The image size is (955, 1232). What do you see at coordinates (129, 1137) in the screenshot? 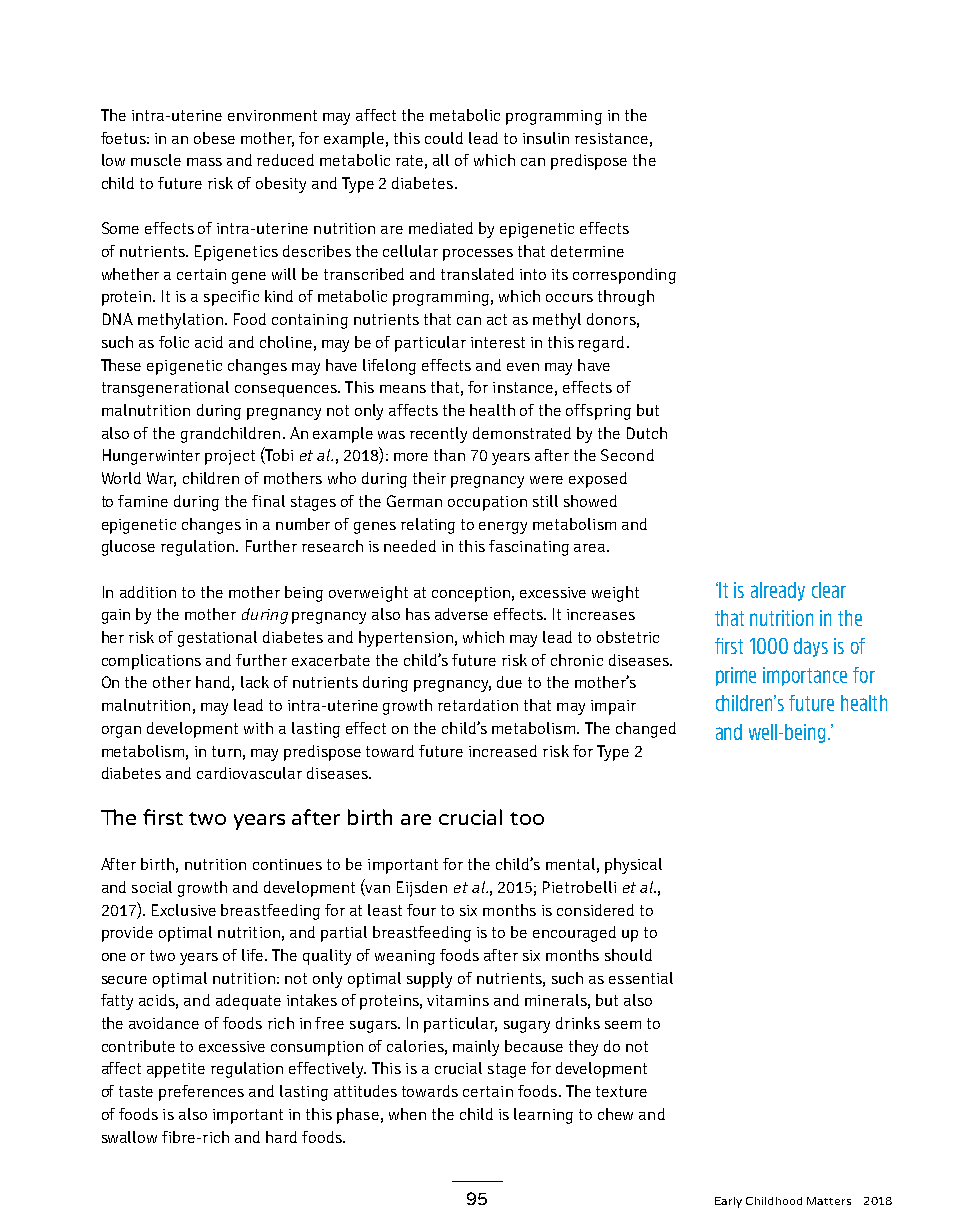
I see `swallow` at bounding box center [129, 1137].
